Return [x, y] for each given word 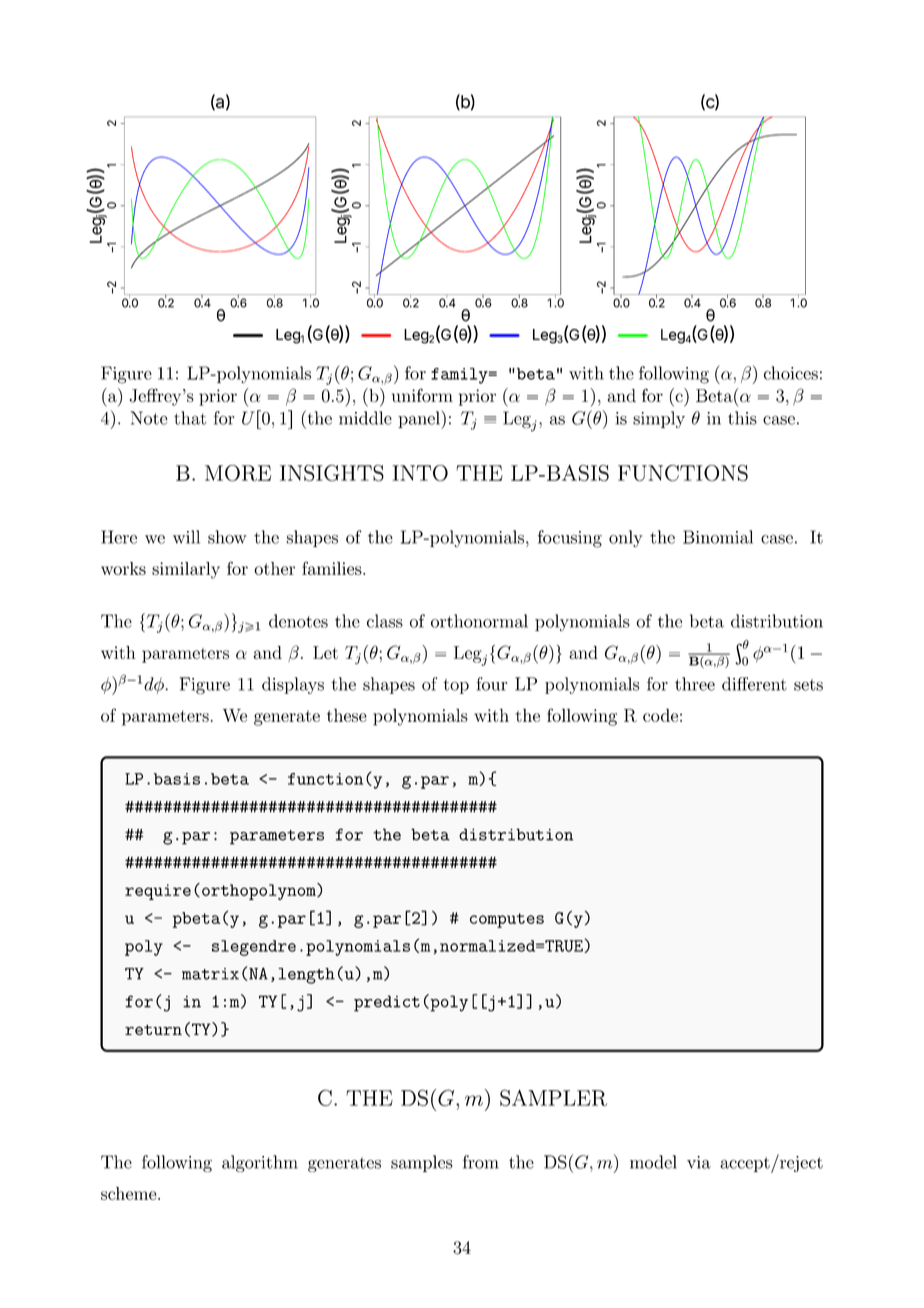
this [742, 418]
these [347, 715]
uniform [422, 395]
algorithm [260, 1163]
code [660, 715]
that [190, 418]
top [456, 686]
